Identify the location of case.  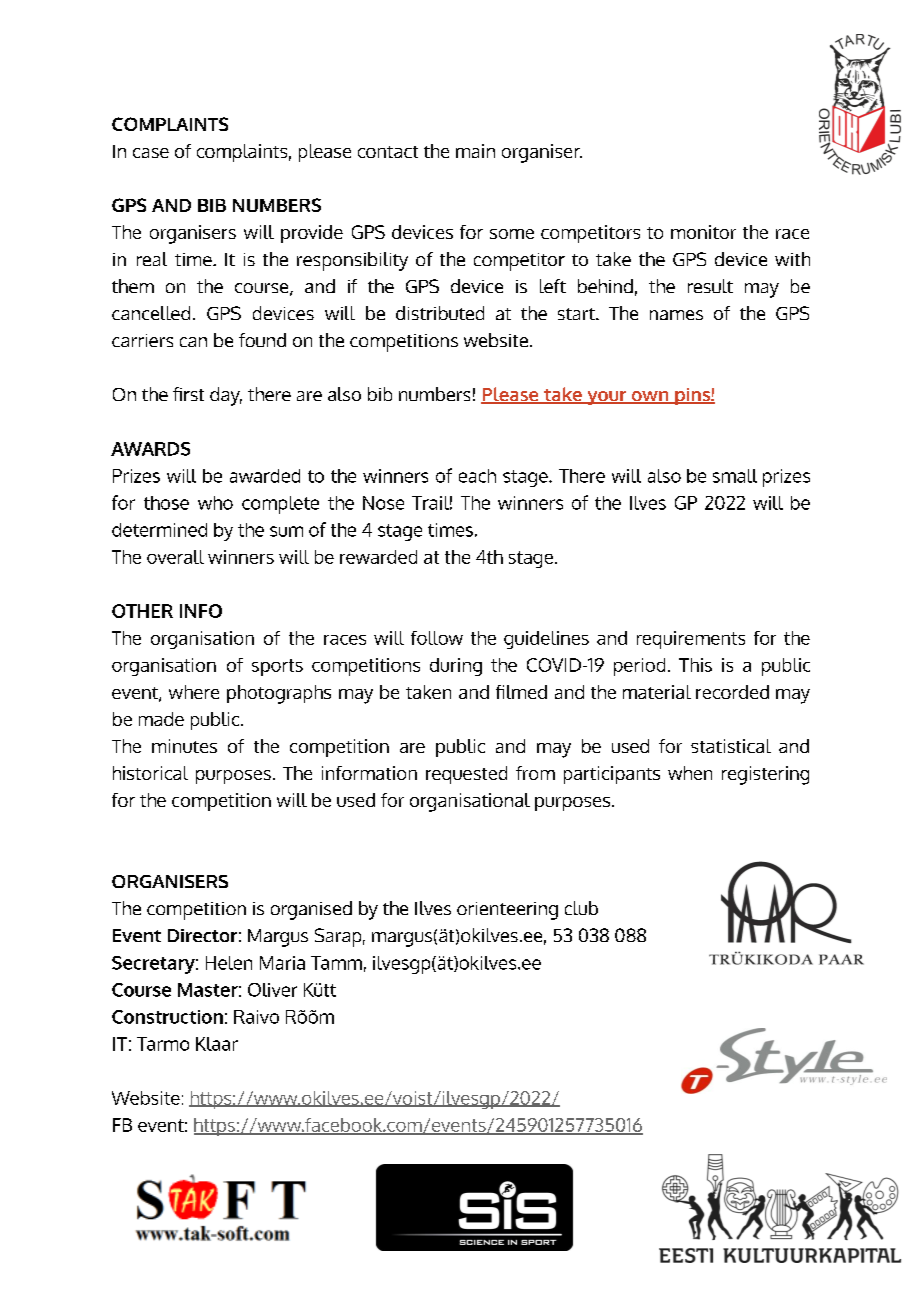
(151, 153).
